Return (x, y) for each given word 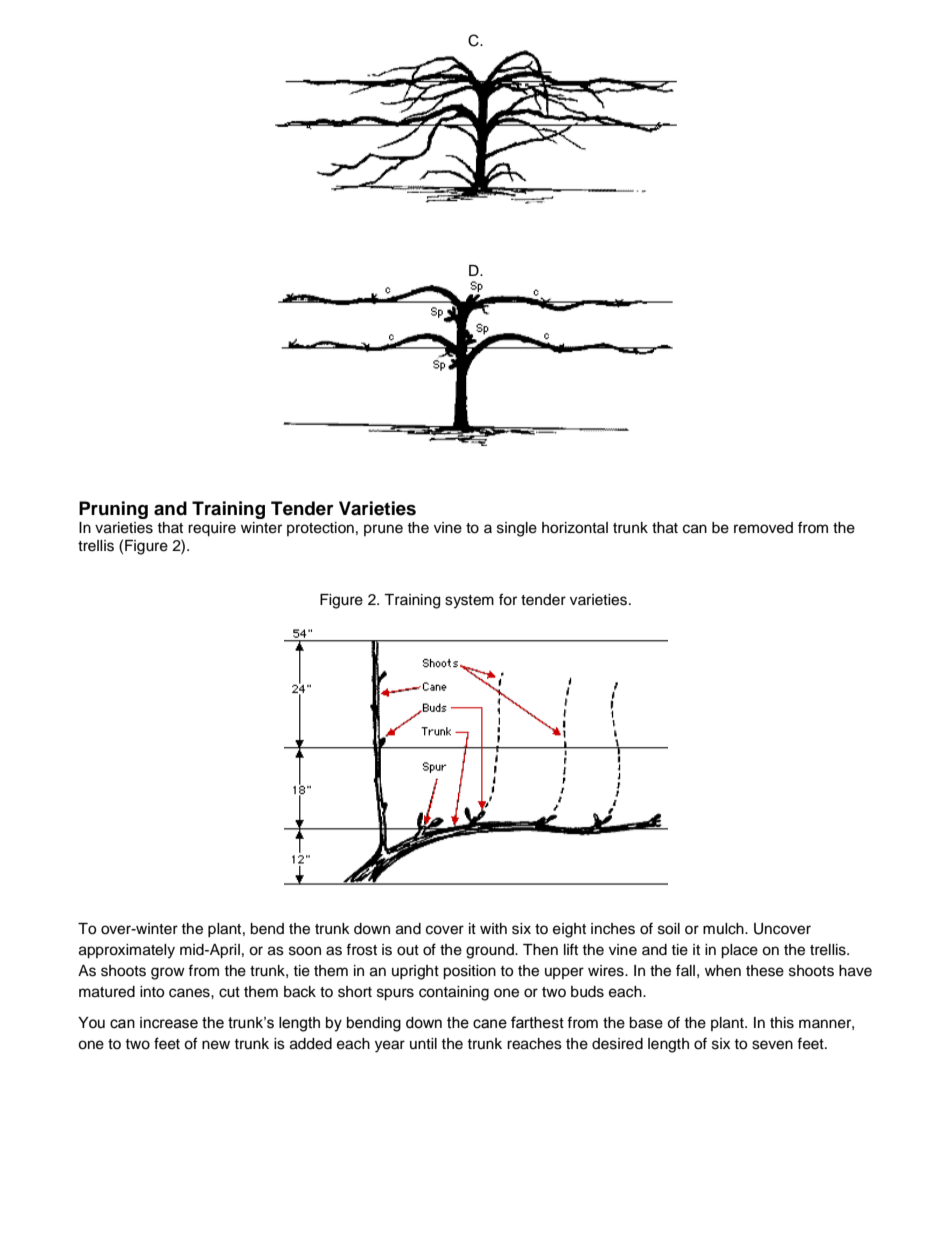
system (469, 602)
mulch (724, 929)
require (212, 529)
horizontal (575, 528)
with (493, 928)
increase (169, 1023)
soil (669, 929)
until (423, 1043)
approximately (127, 951)
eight (569, 930)
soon (305, 951)
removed (763, 528)
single (517, 529)
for (508, 599)
